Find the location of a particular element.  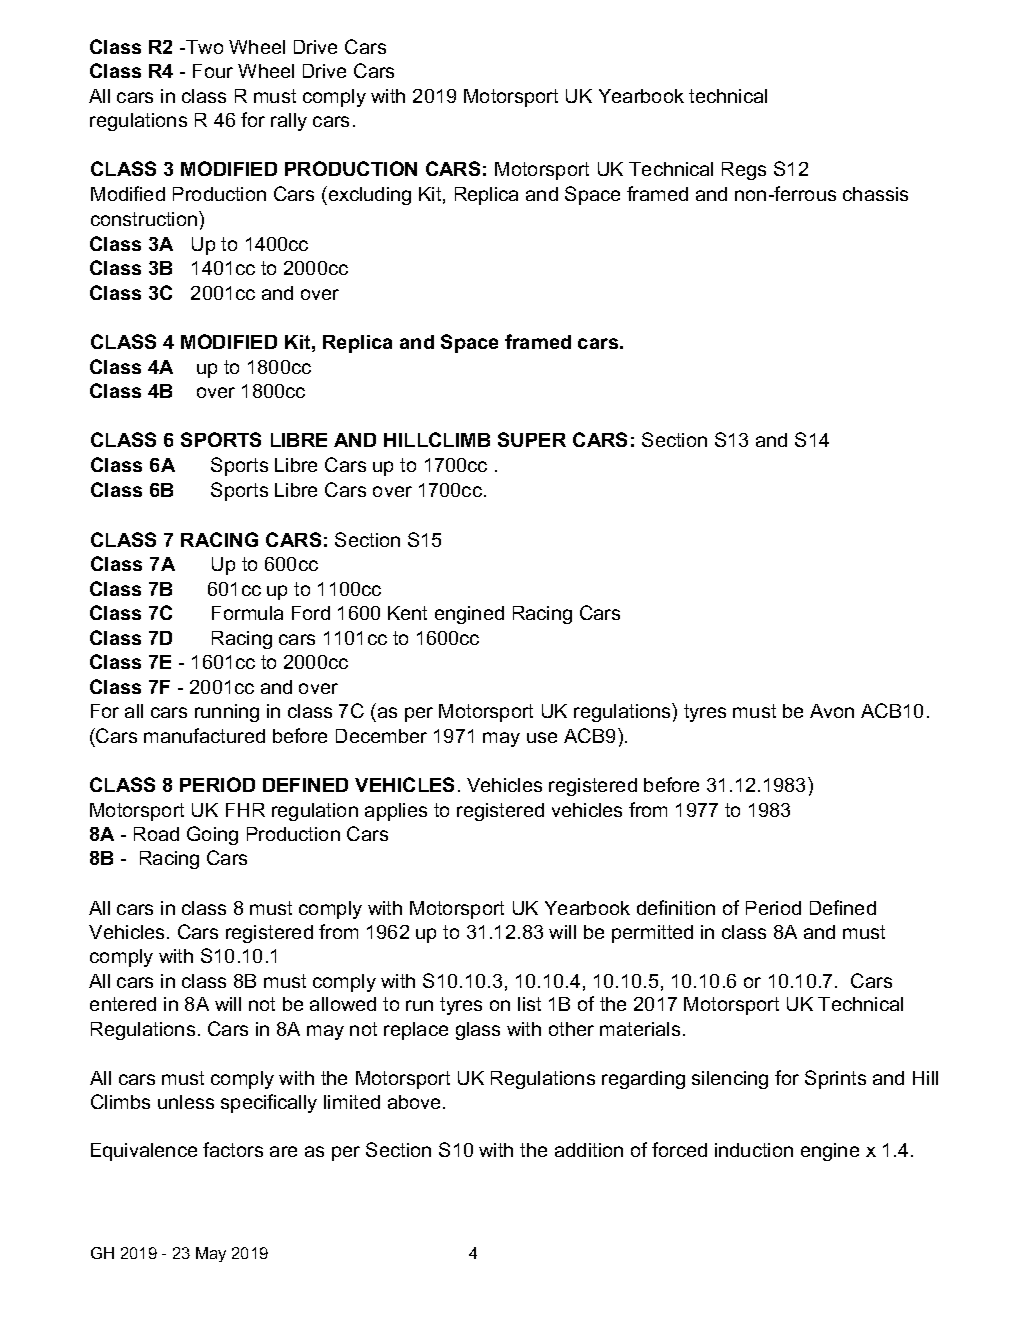

Kent is located at coordinates (407, 613).
